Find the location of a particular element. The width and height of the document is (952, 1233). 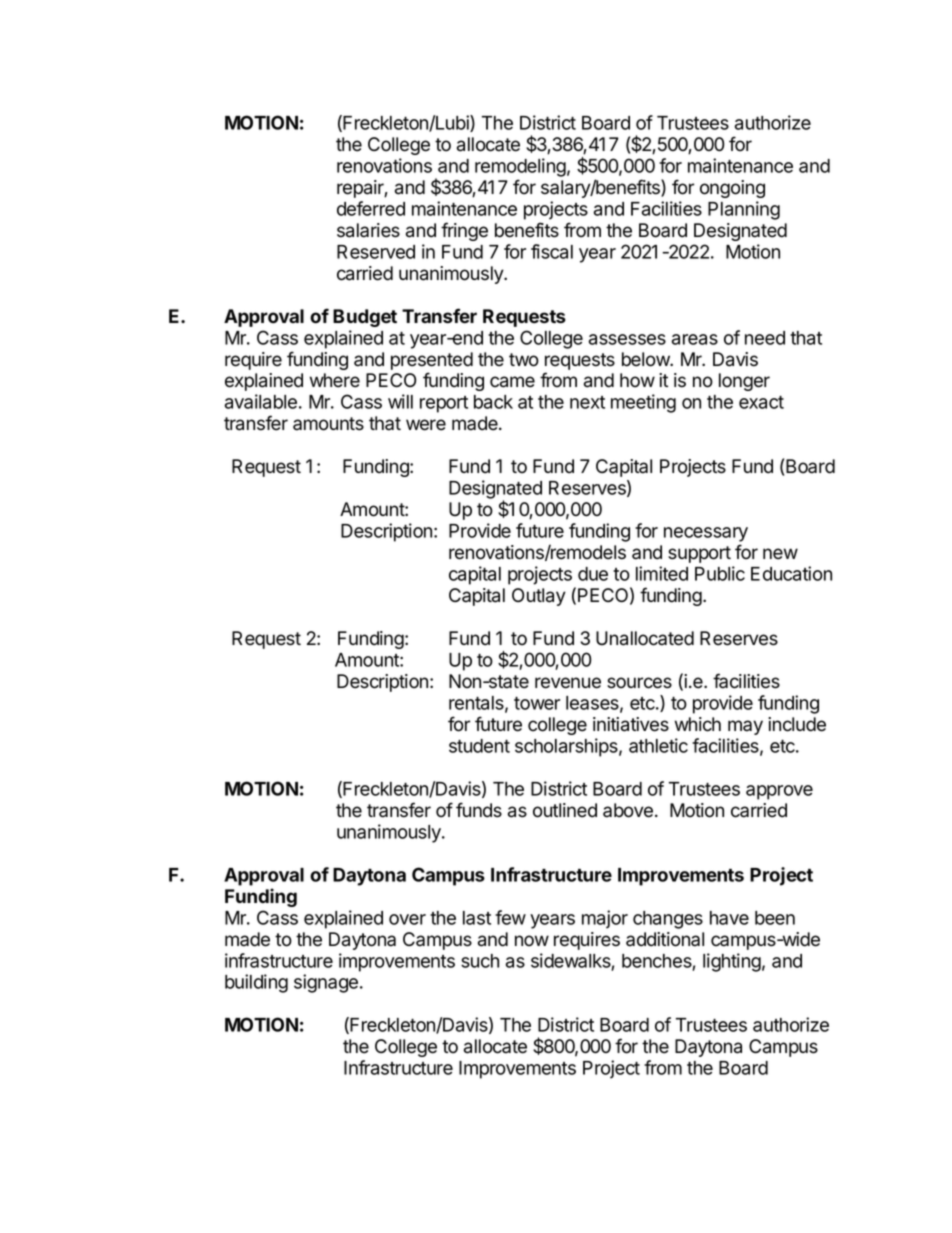

available is located at coordinates (261, 401).
